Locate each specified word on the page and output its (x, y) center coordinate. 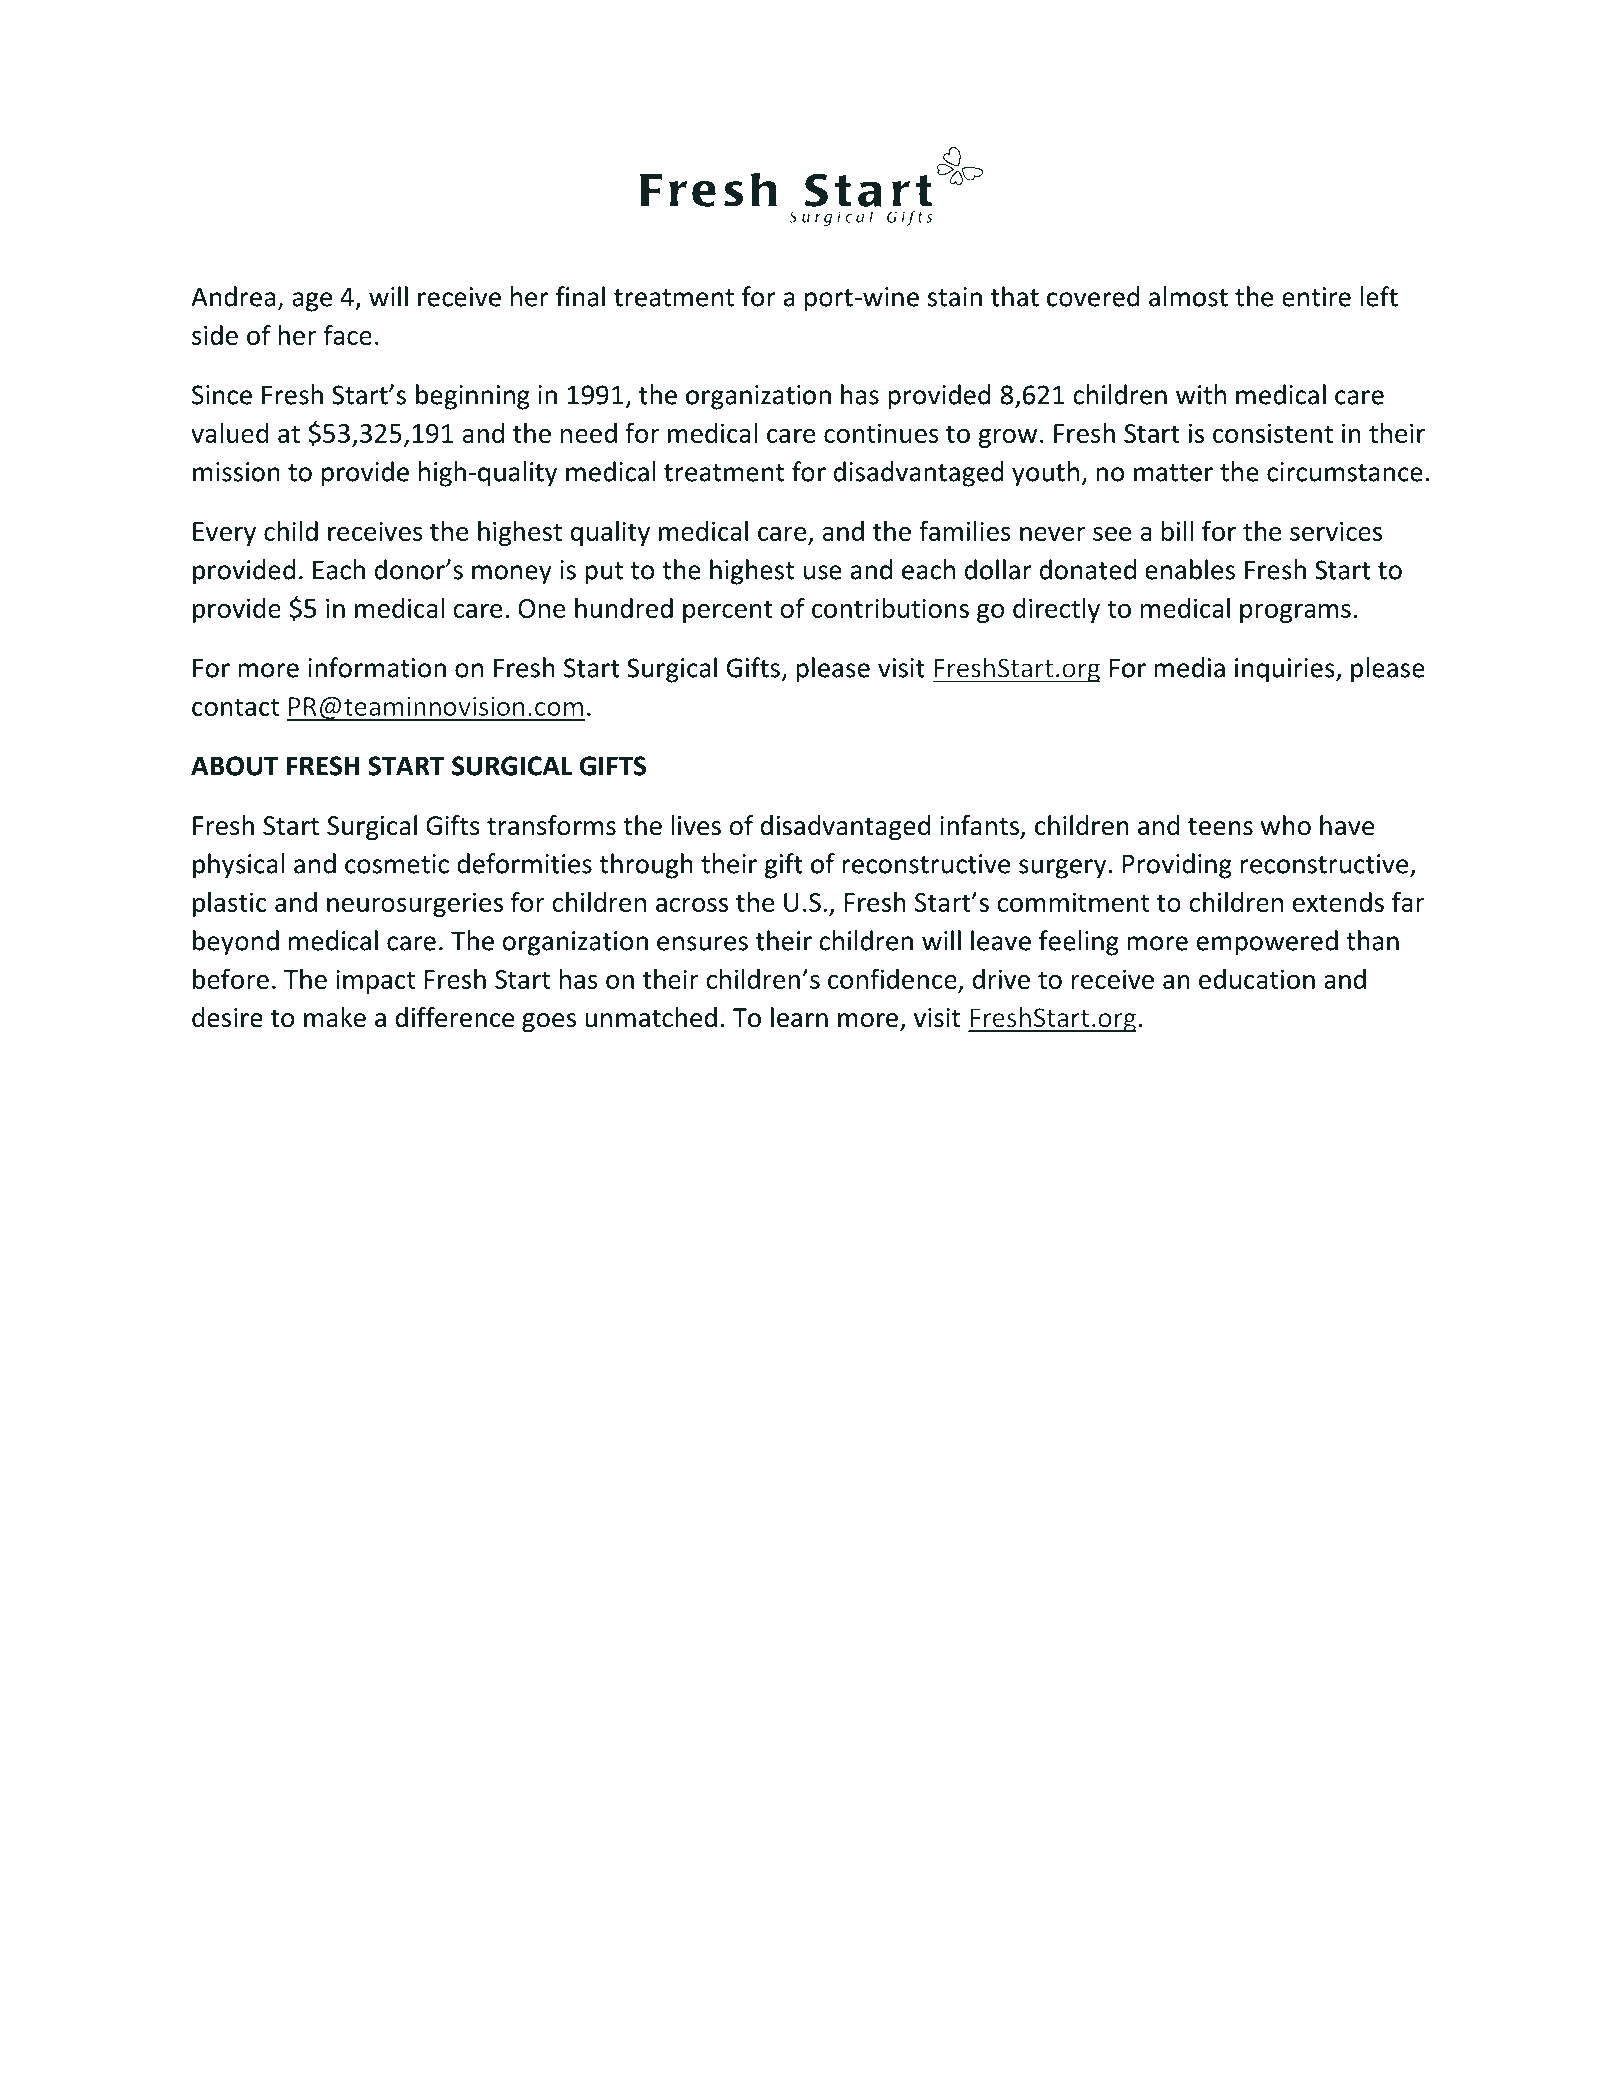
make (335, 1017)
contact (235, 707)
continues (881, 433)
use (823, 572)
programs (1295, 613)
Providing (1177, 866)
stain (955, 297)
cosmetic (397, 864)
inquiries (1286, 670)
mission (236, 472)
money (512, 575)
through (646, 866)
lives (696, 825)
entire (1316, 297)
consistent (1273, 433)
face (348, 334)
